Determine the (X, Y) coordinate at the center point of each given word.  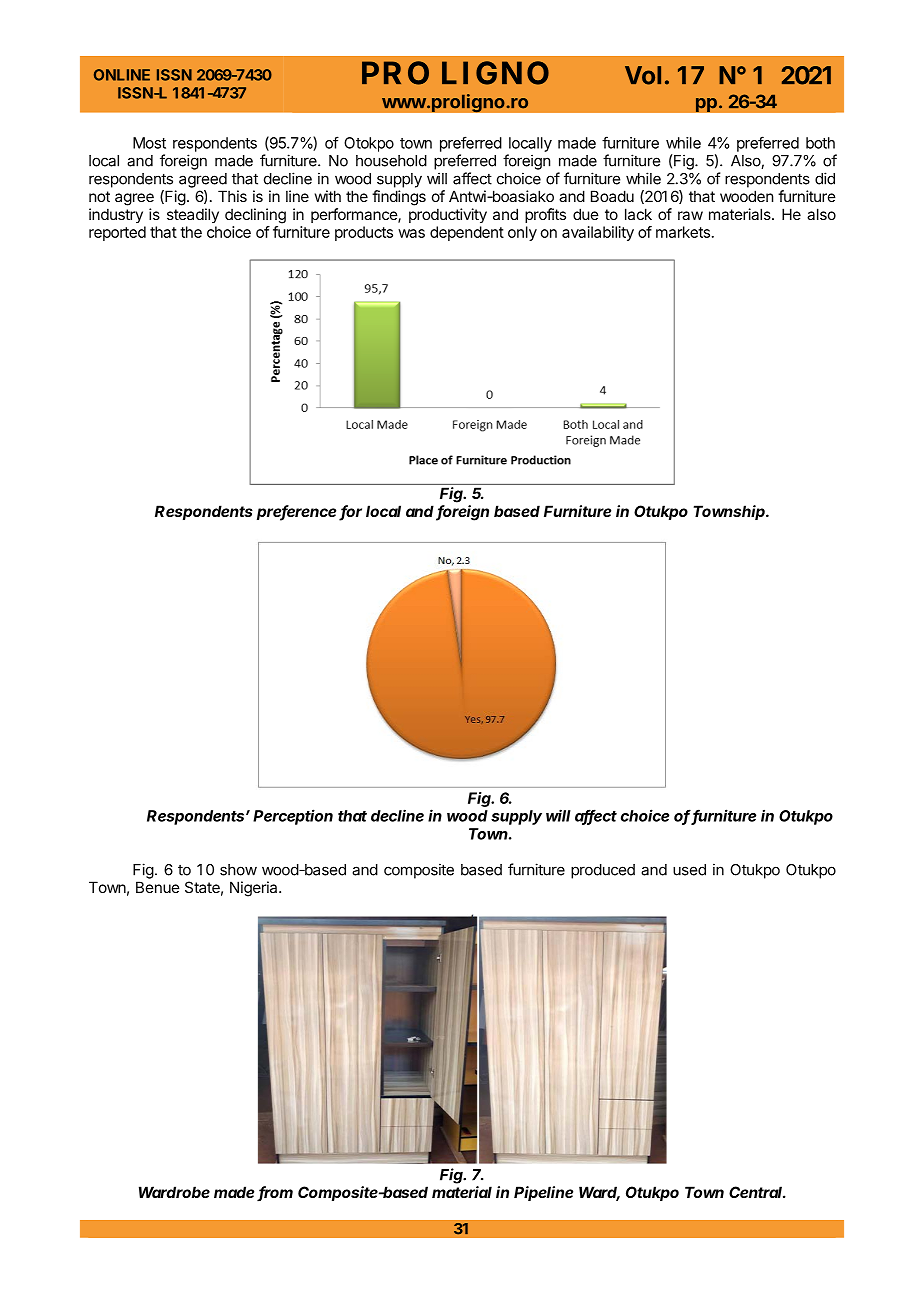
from (275, 1193)
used (689, 870)
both (820, 143)
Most (149, 143)
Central (757, 1192)
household (391, 161)
